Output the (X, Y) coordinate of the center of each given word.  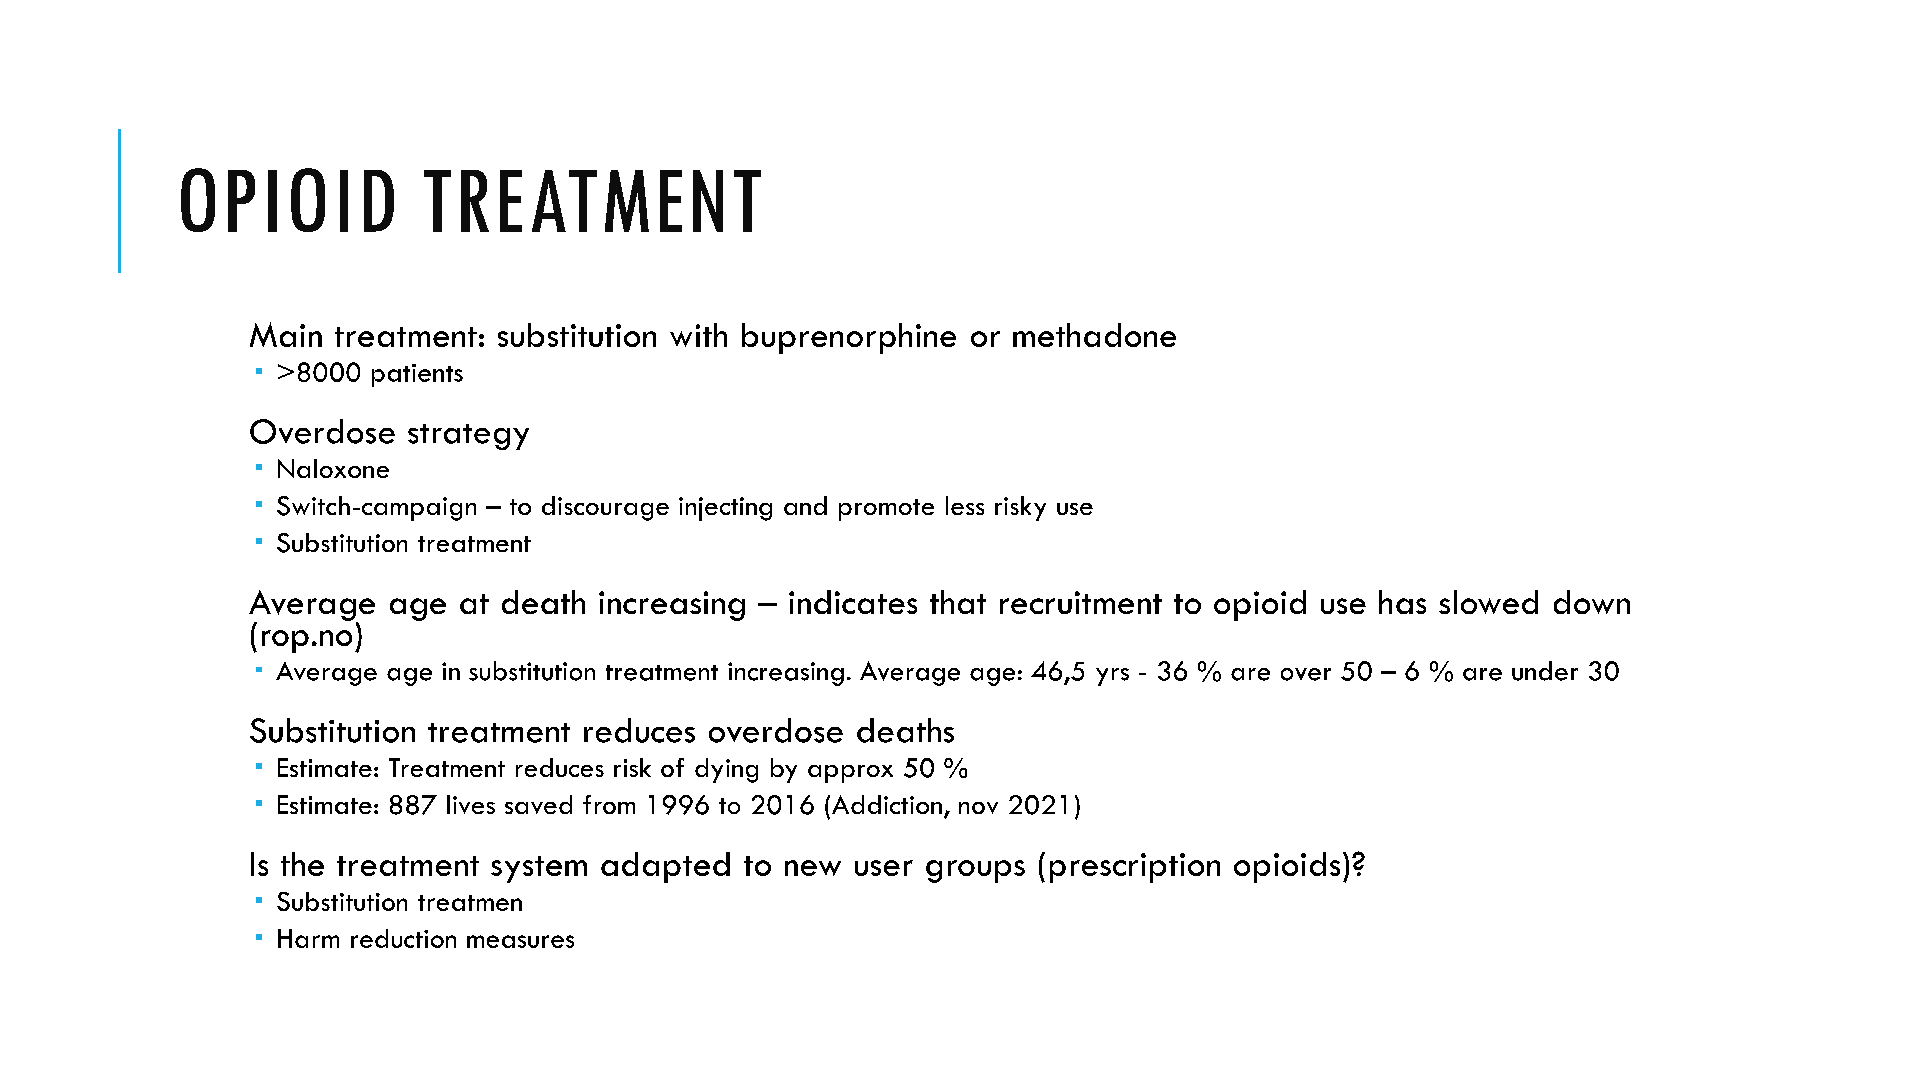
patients (417, 375)
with (698, 335)
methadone (1094, 335)
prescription (1135, 868)
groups (975, 871)
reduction (403, 938)
